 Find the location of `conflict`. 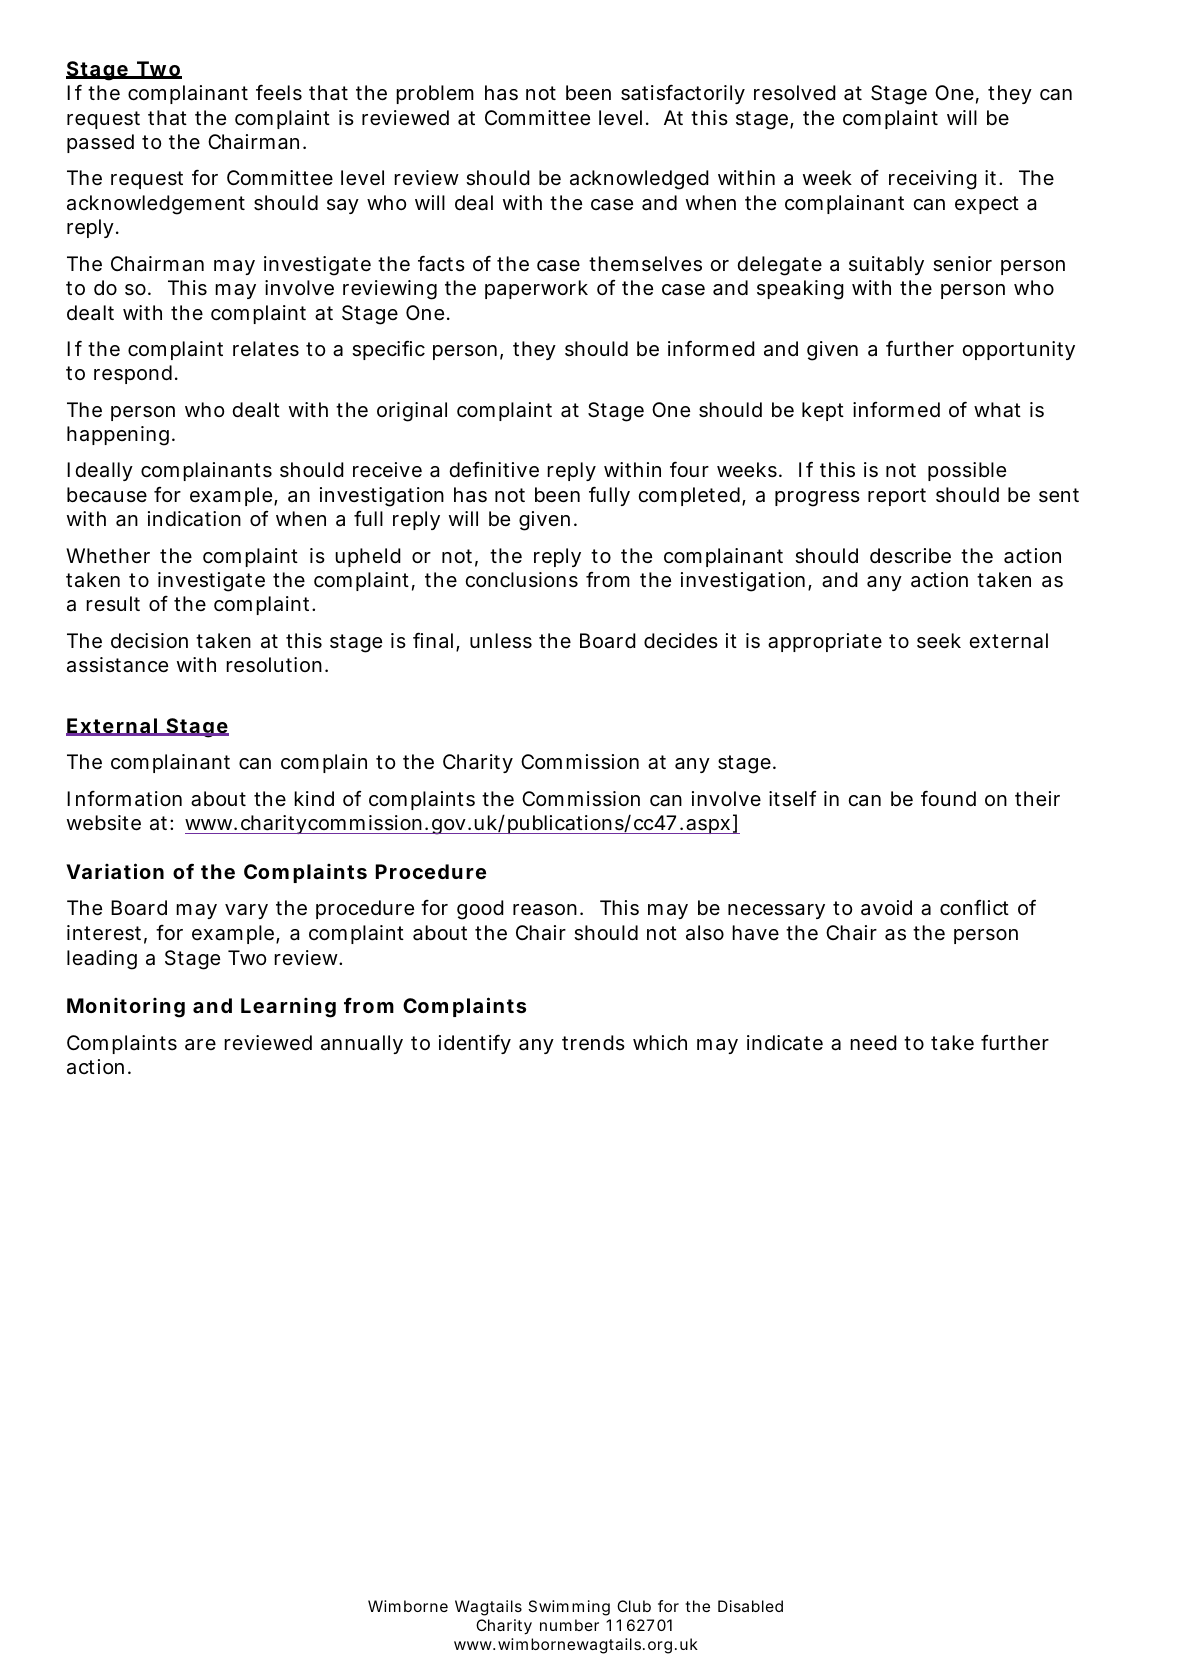

conflict is located at coordinates (974, 908).
